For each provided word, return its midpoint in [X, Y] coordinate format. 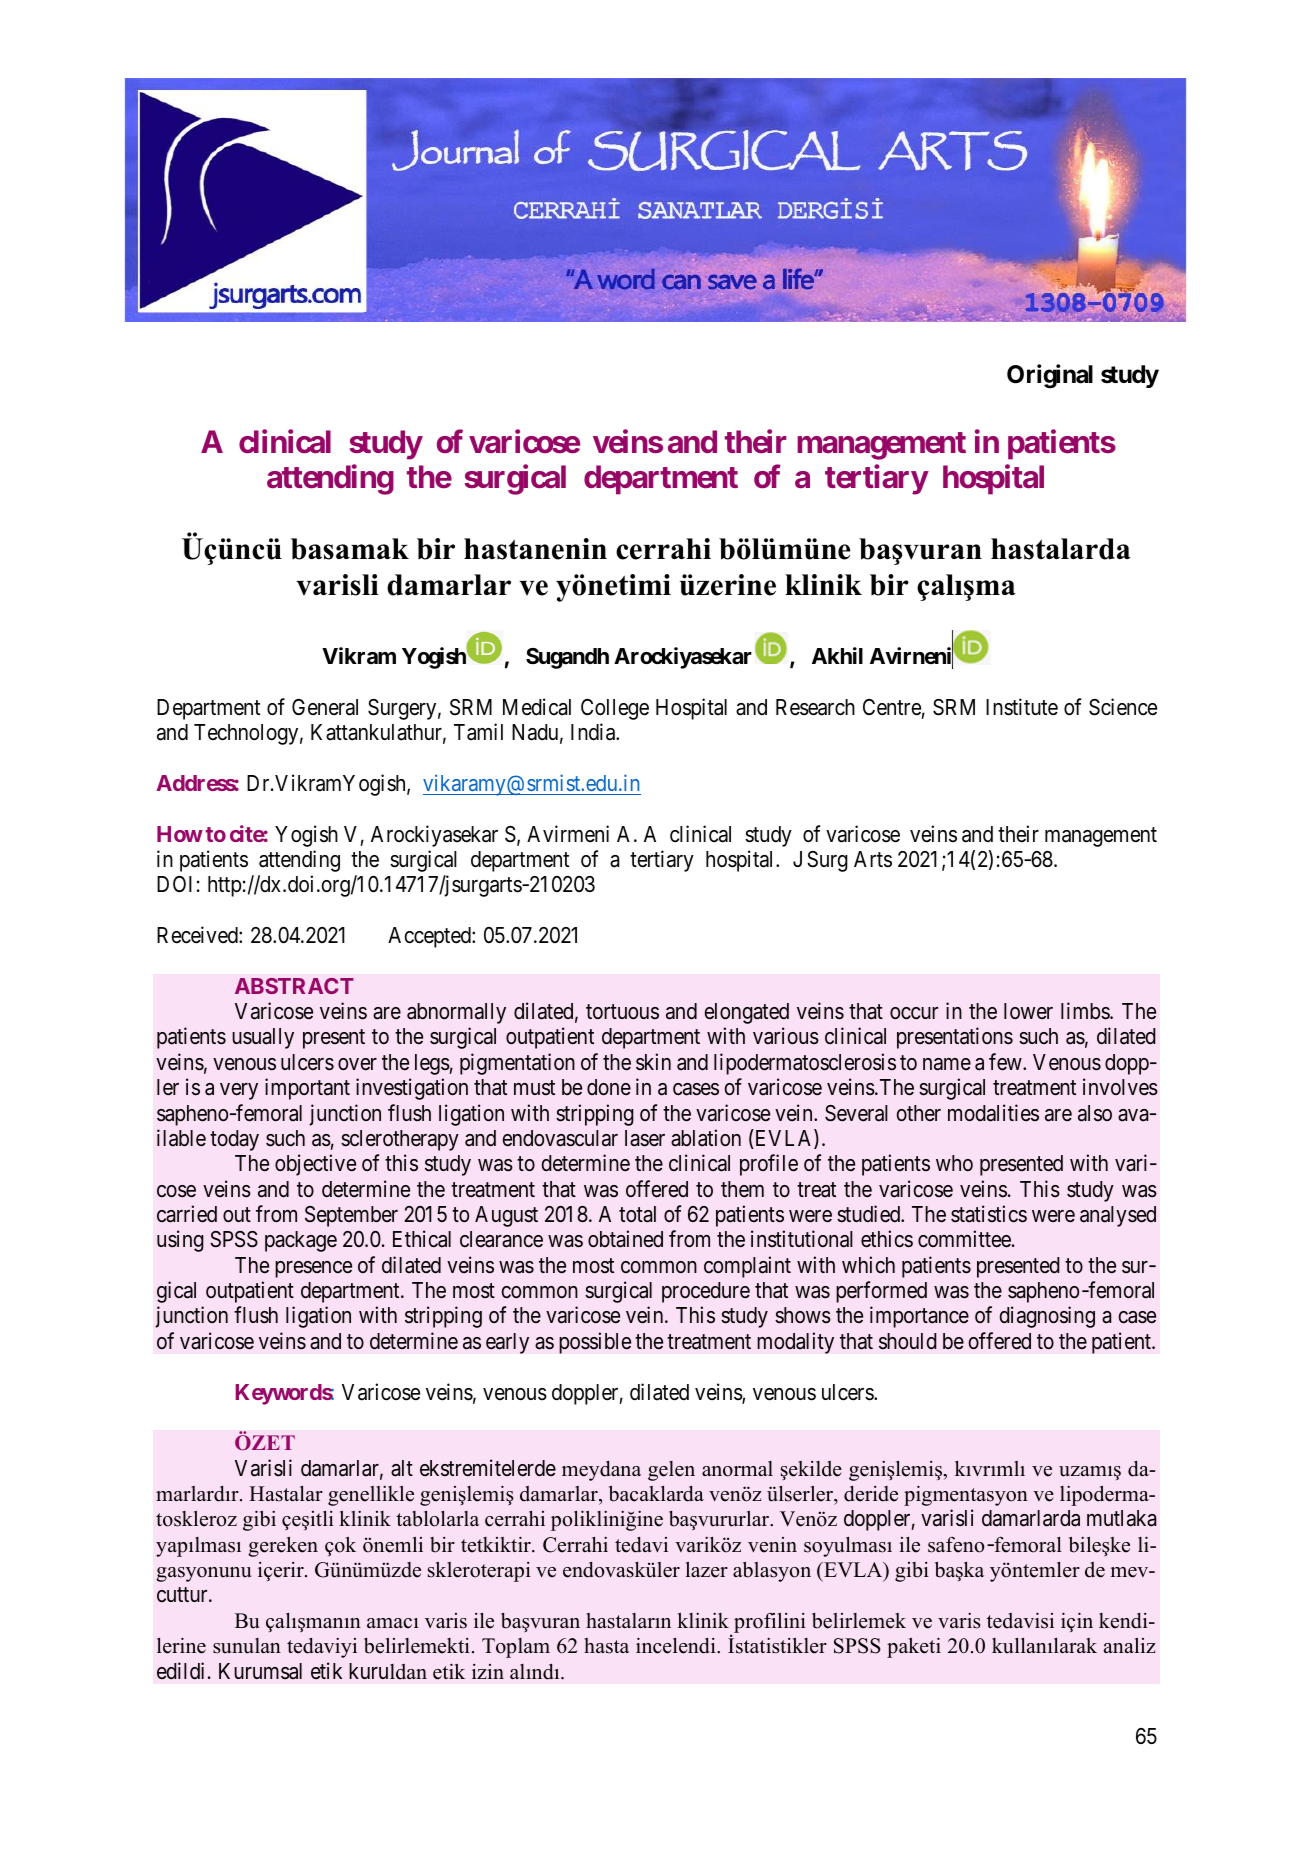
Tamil [478, 732]
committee [964, 1239]
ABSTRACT [294, 986]
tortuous [622, 1012]
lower [1028, 1011]
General [325, 707]
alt [402, 1468]
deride [871, 1494]
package [301, 1241]
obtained [625, 1239]
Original [1050, 376]
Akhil [837, 655]
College [615, 709]
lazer [707, 1570]
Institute [1022, 707]
